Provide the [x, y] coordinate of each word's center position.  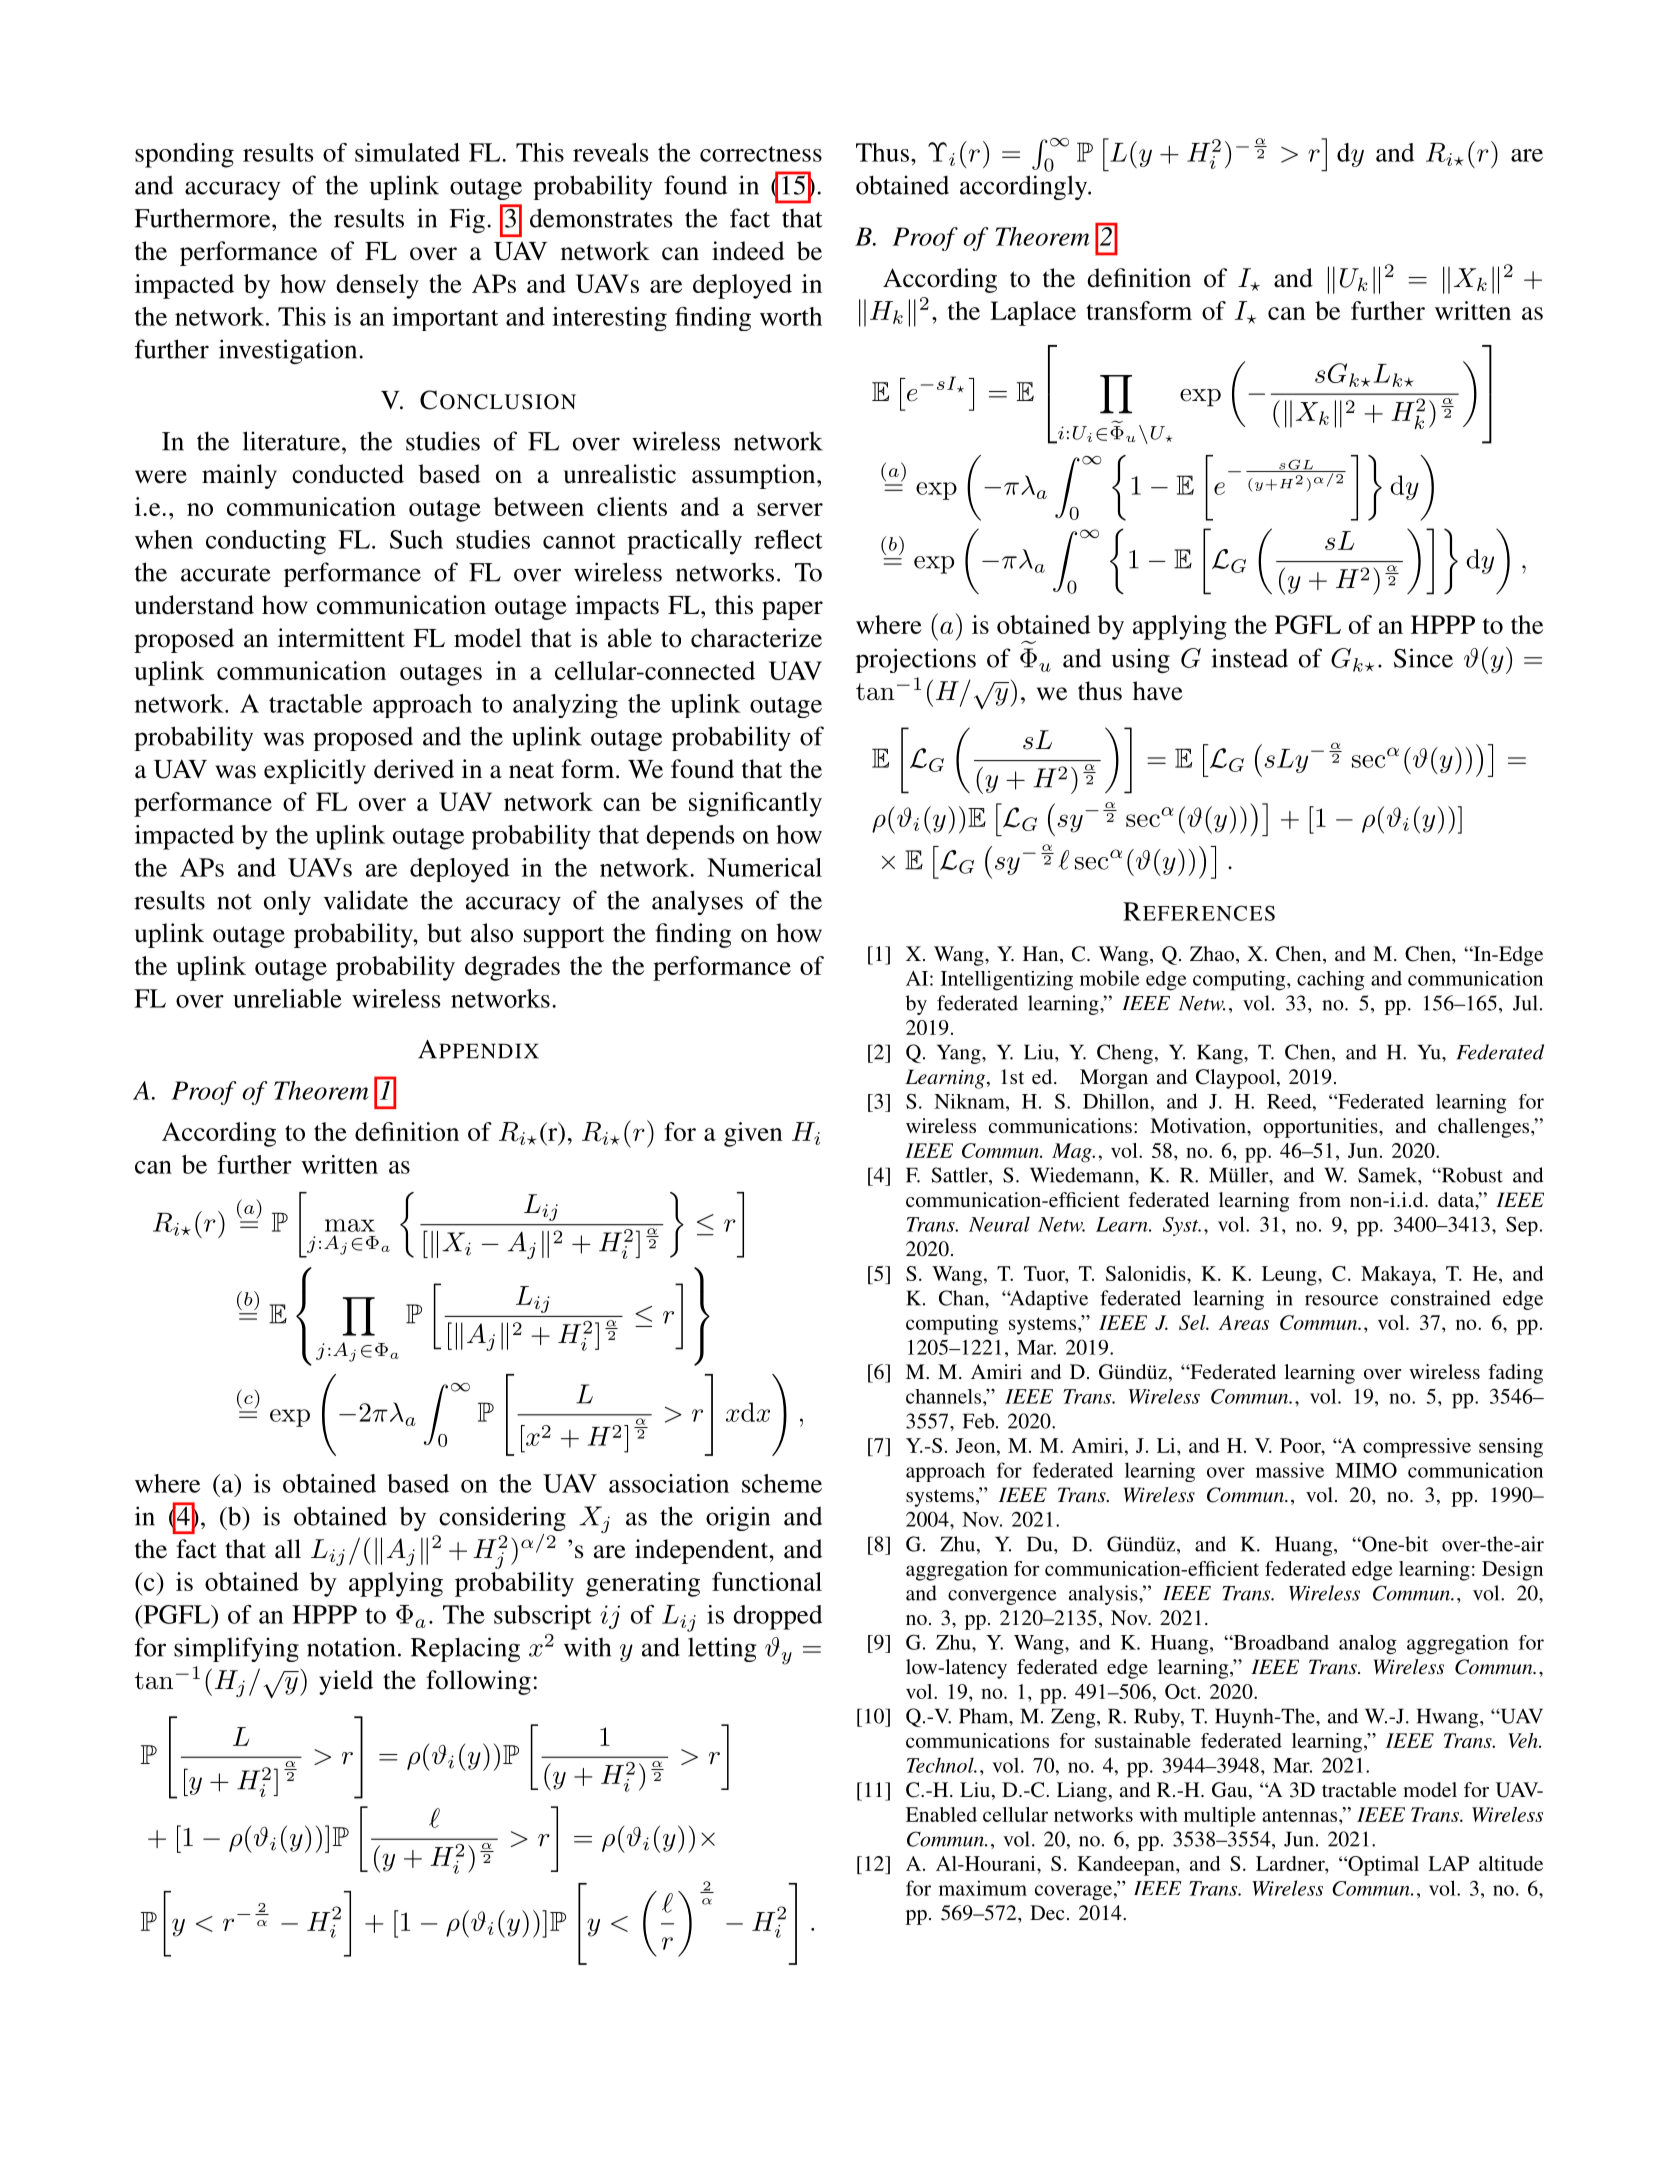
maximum [983, 1888]
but [444, 933]
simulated [407, 152]
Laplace [1033, 313]
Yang [960, 1054]
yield [346, 1682]
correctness [761, 154]
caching [1331, 981]
